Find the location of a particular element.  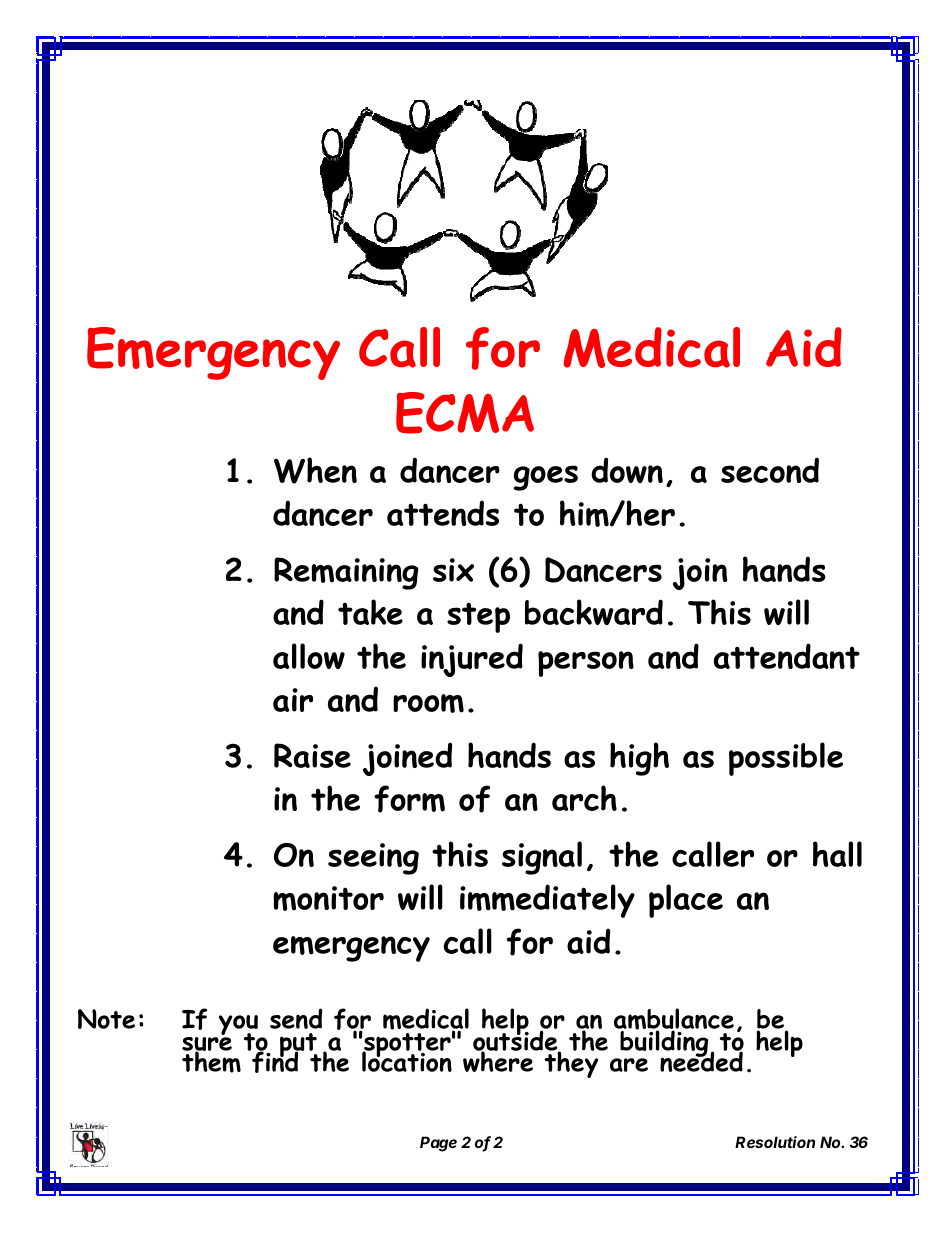

When is located at coordinates (315, 470).
